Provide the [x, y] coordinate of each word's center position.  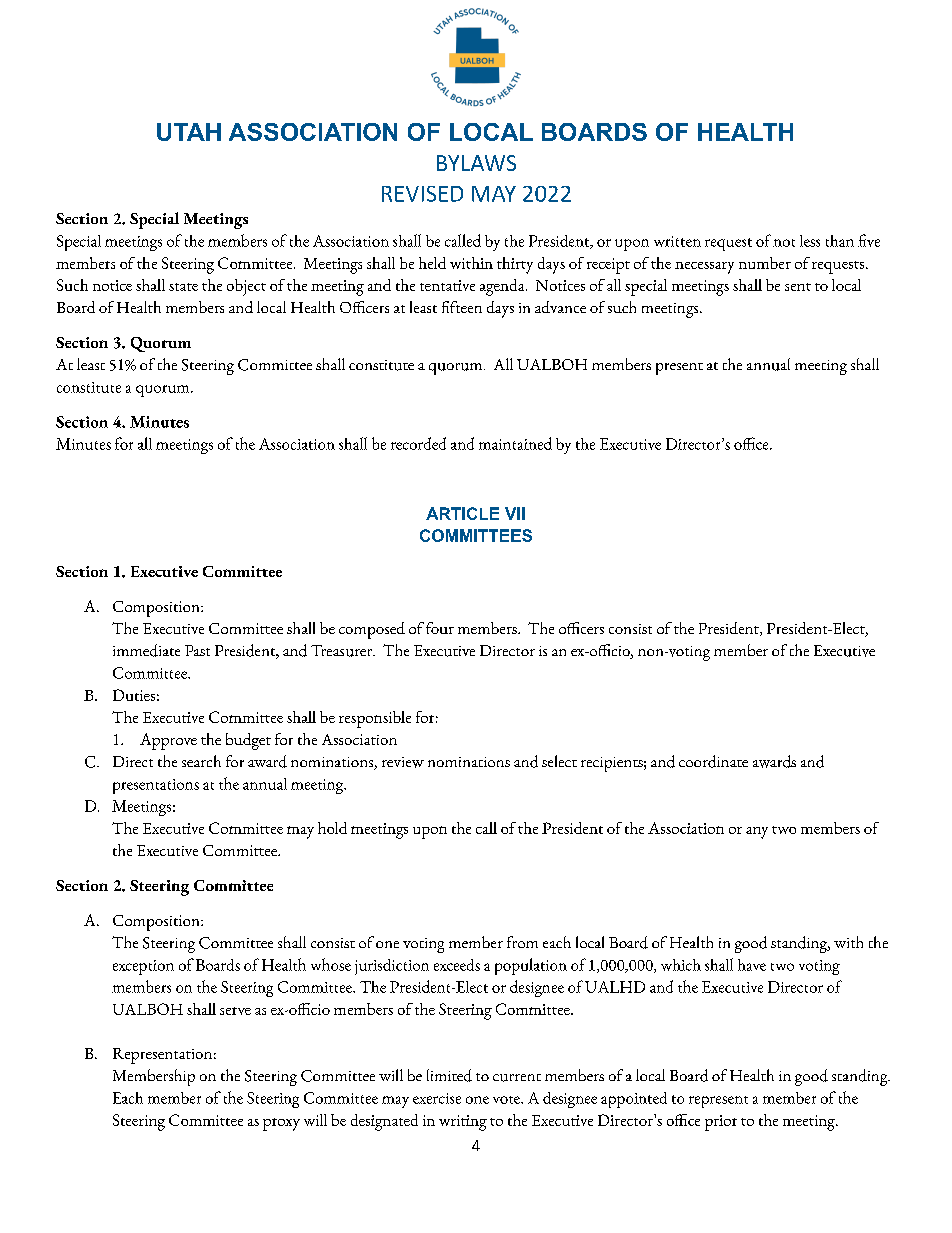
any [757, 833]
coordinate [713, 761]
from [522, 942]
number [765, 263]
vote [507, 1100]
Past [197, 650]
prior [721, 1123]
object [246, 287]
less [810, 241]
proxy [281, 1124]
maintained [515, 443]
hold [332, 828]
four [440, 628]
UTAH [189, 132]
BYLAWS [476, 163]
